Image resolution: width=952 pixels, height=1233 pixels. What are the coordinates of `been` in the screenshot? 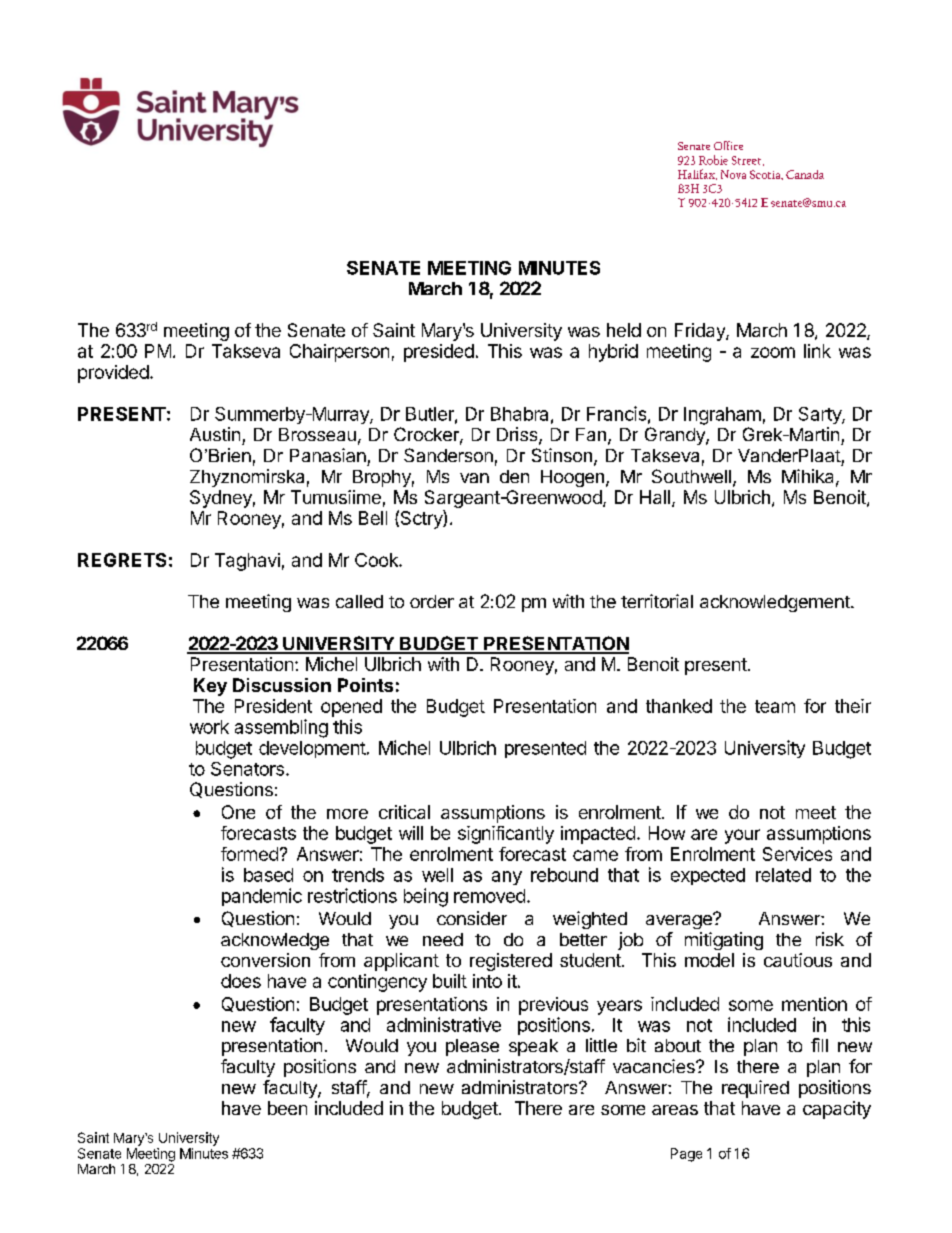 It's located at (287, 1108).
